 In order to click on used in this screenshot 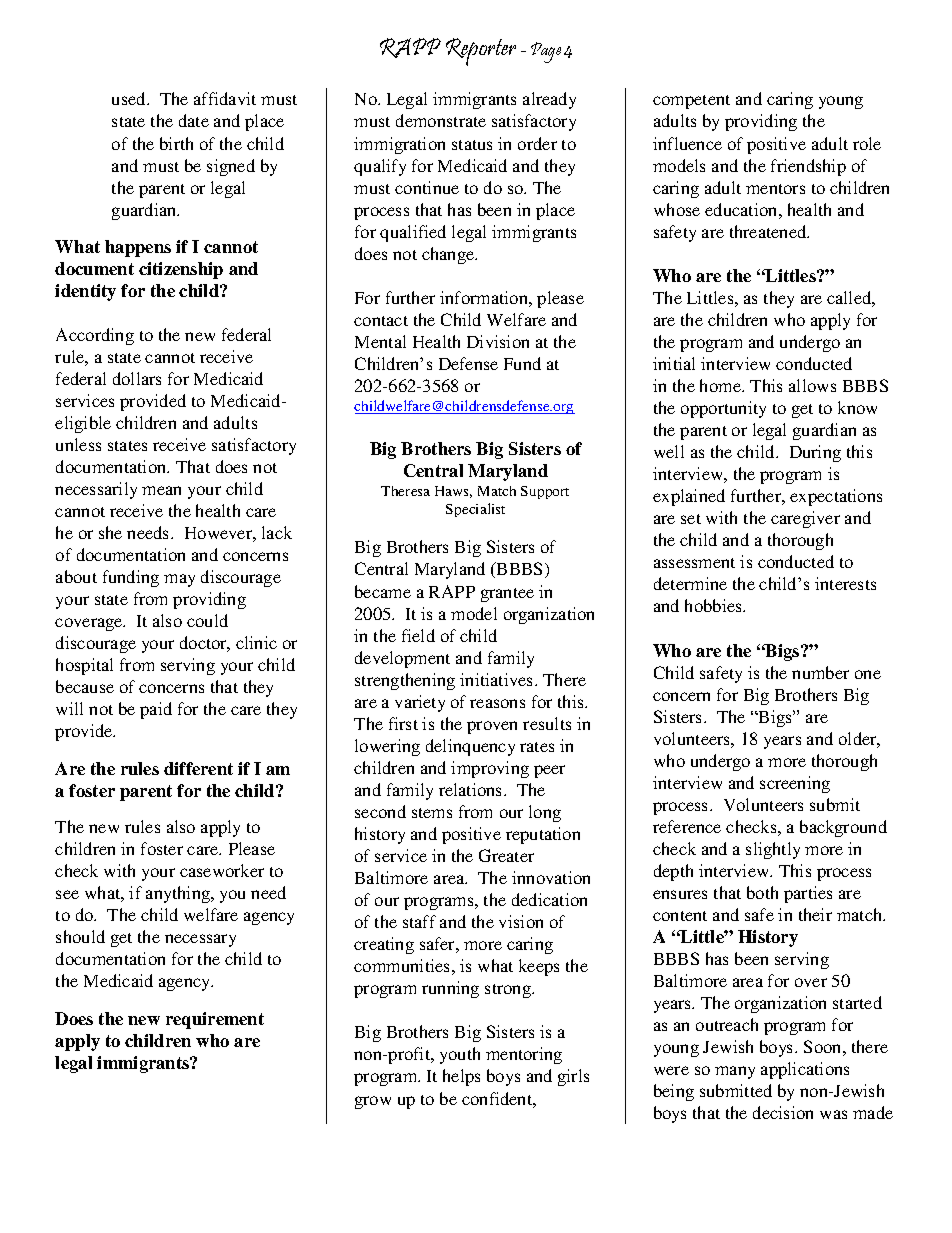, I will do `click(130, 98)`.
